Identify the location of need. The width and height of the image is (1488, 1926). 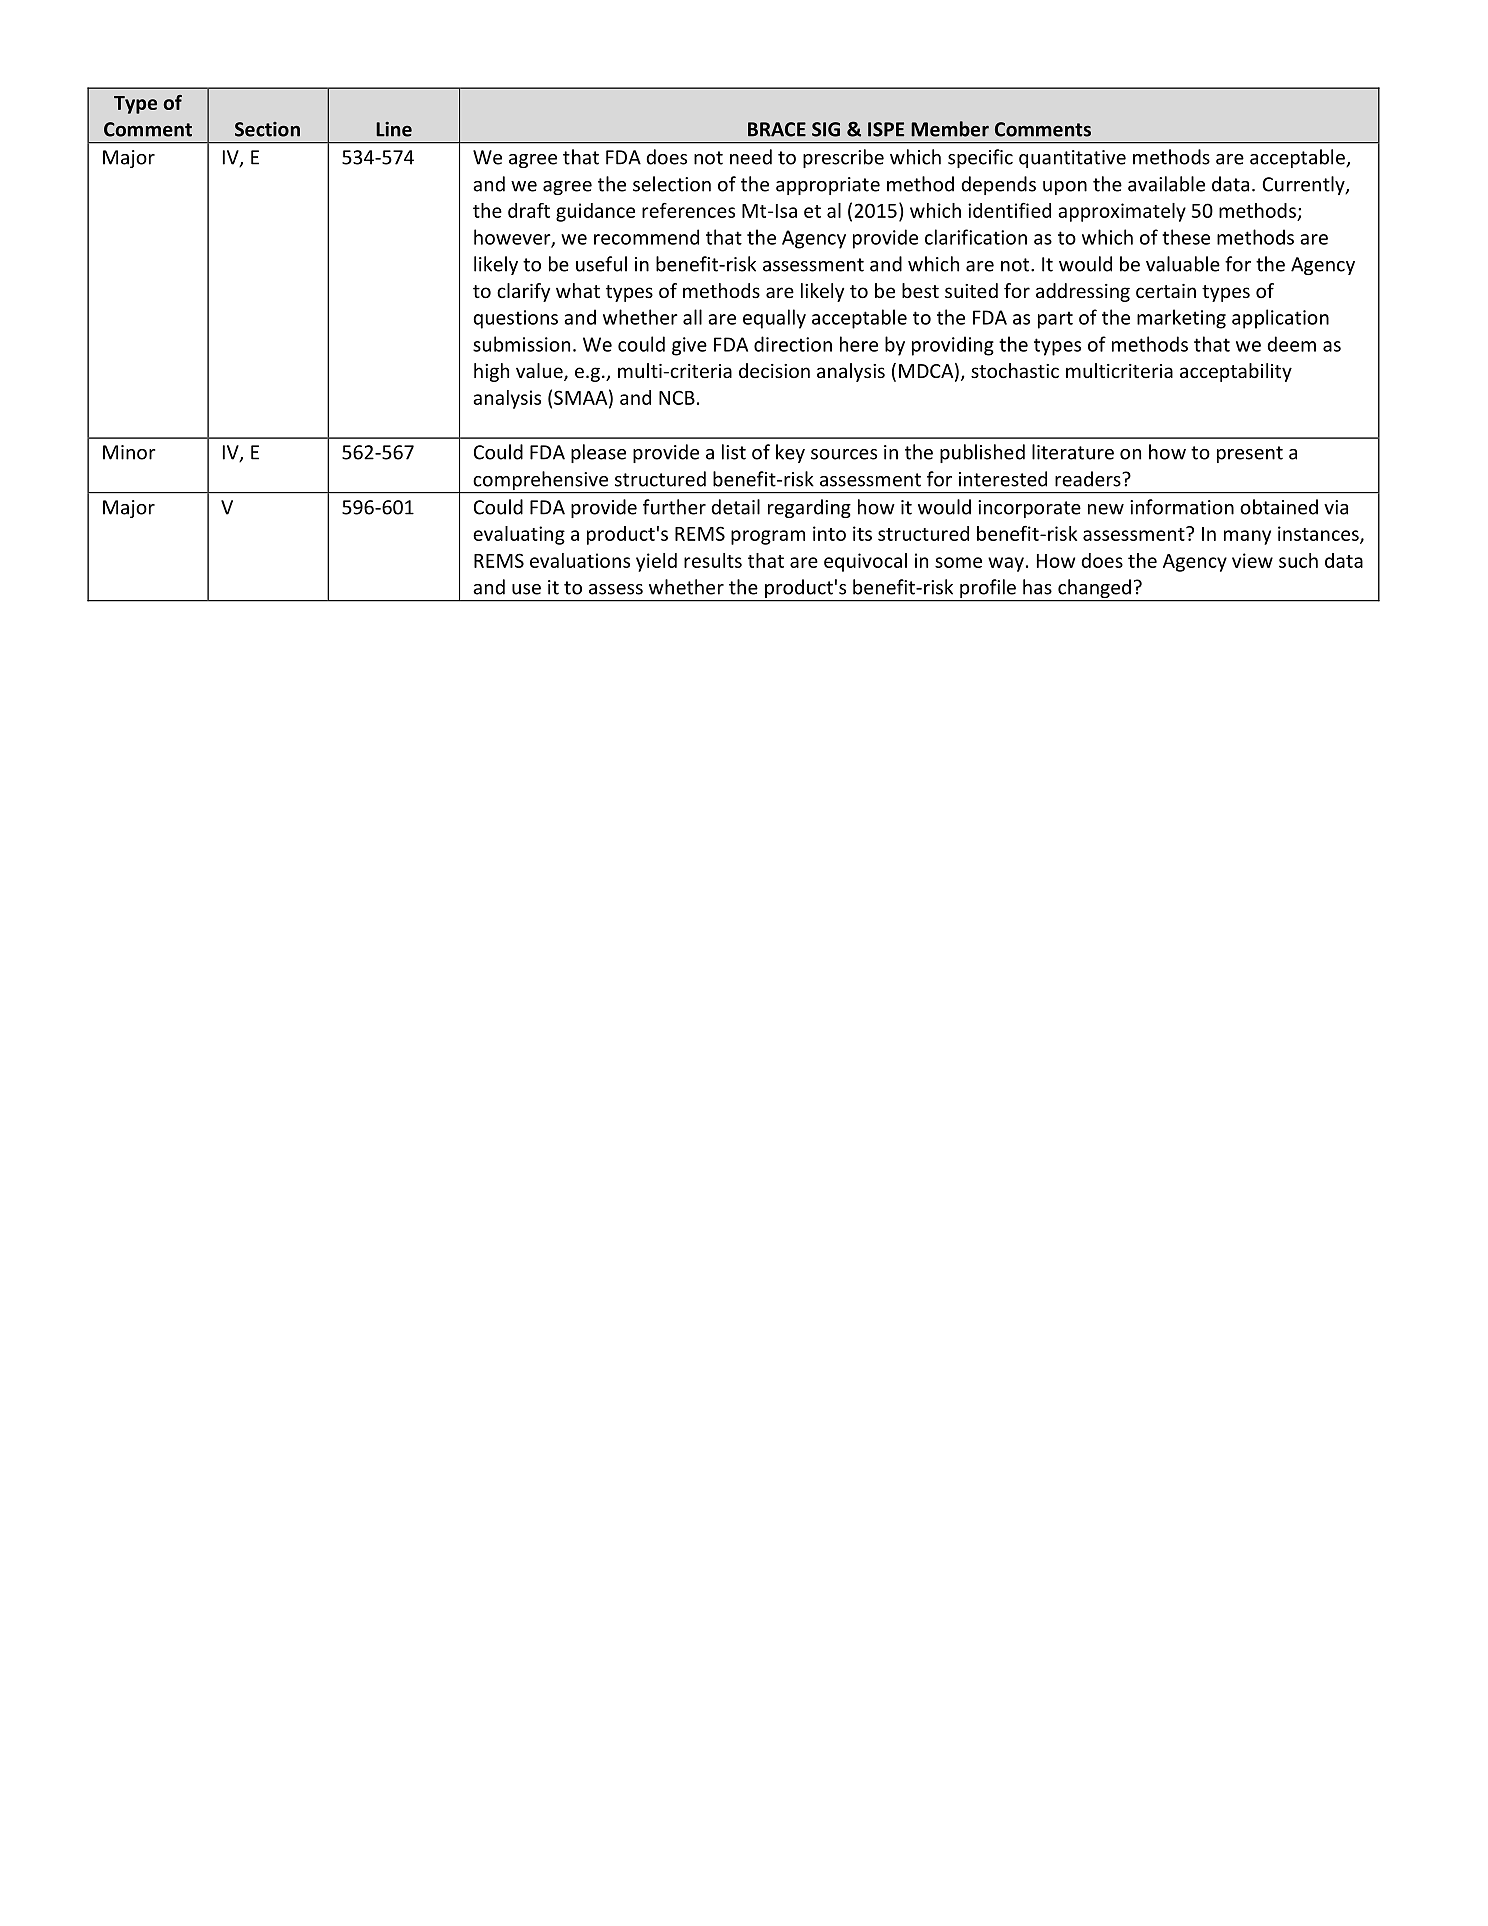
(751, 157).
